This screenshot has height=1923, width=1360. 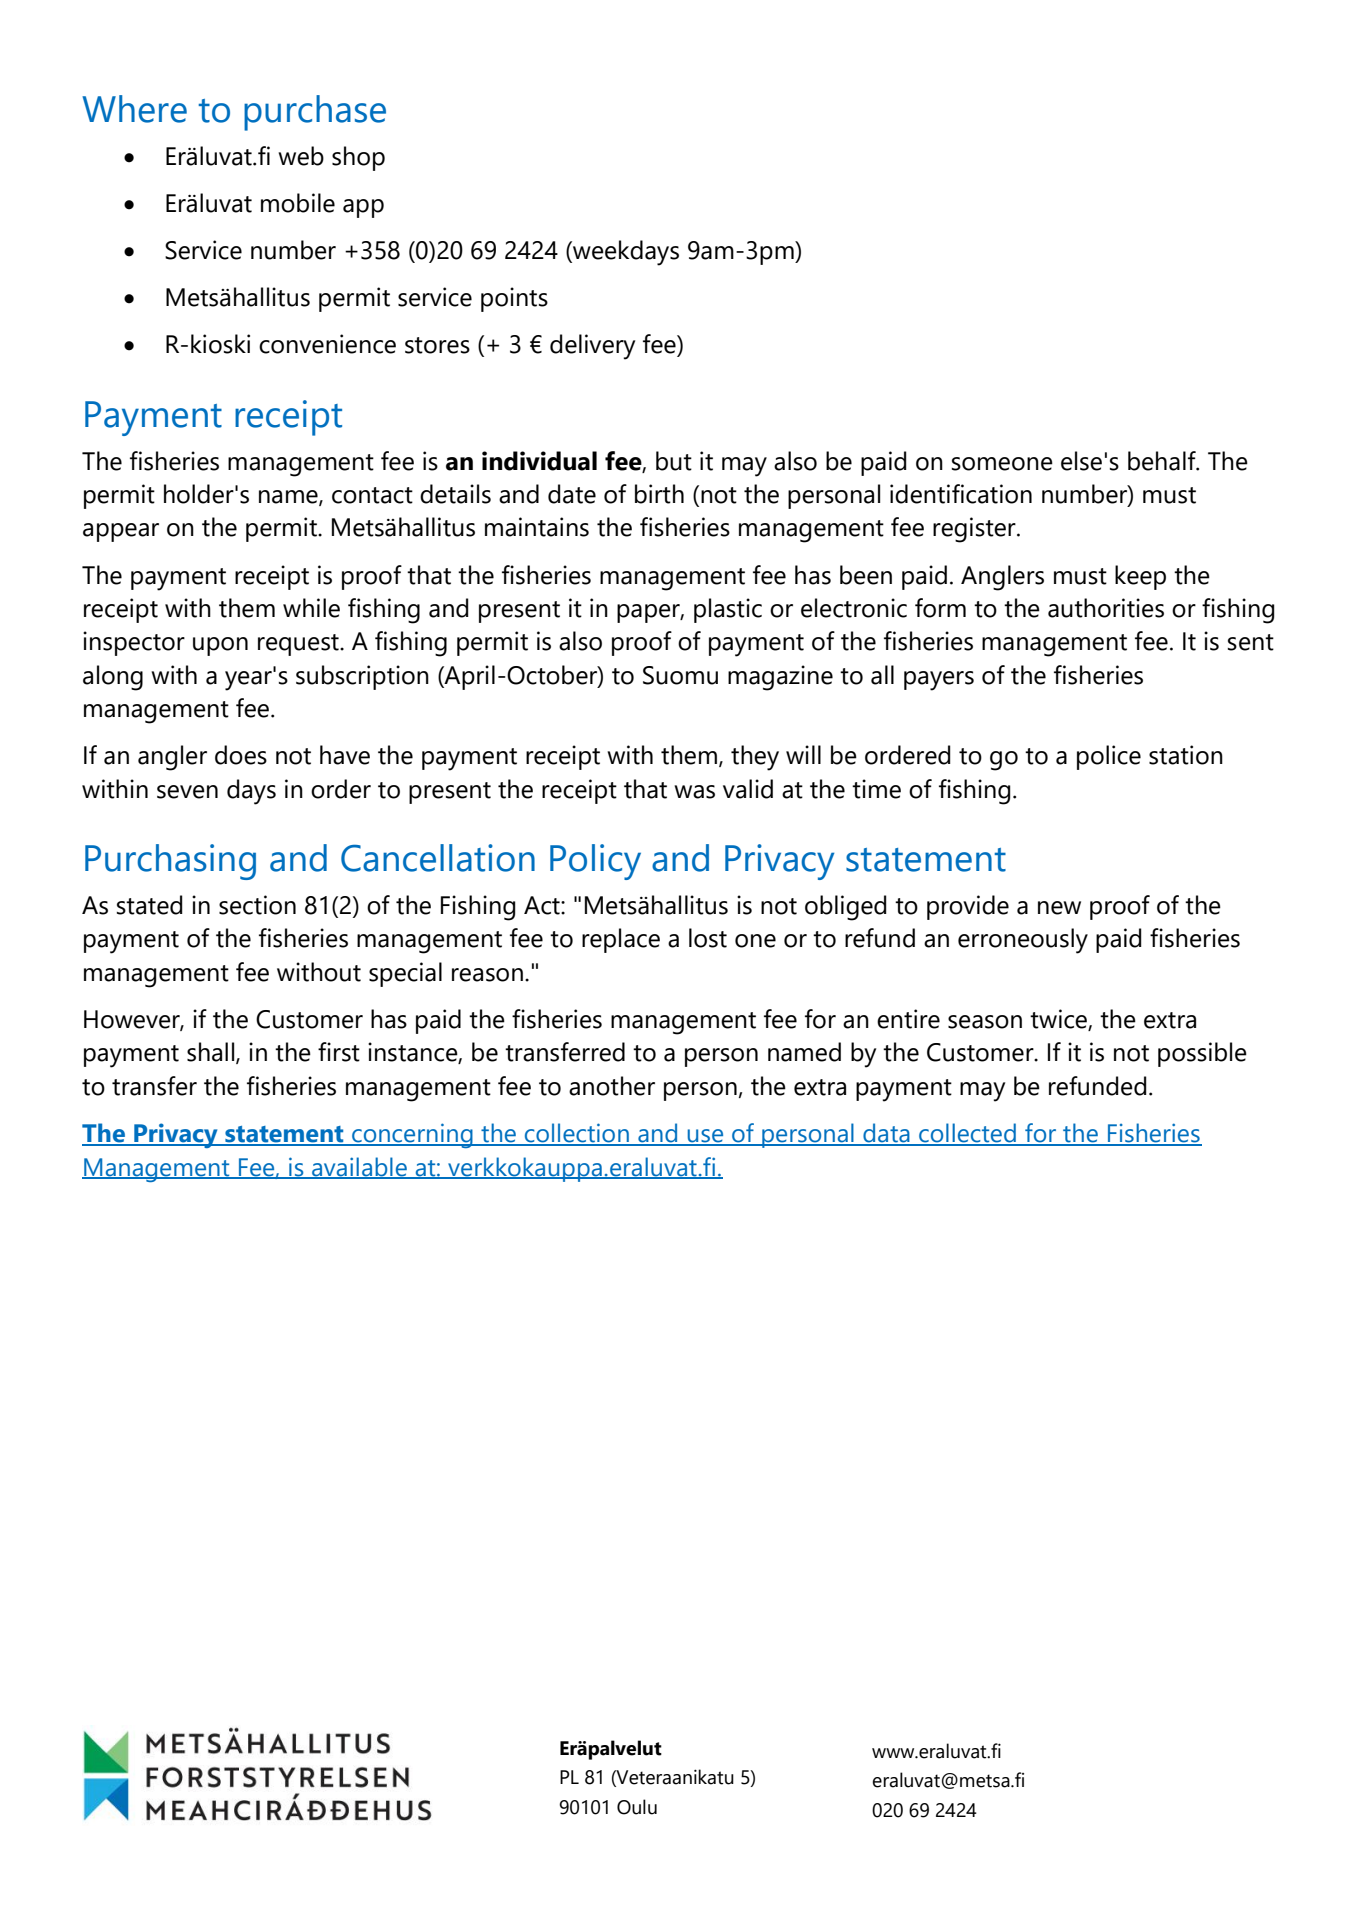 I want to click on use, so click(x=705, y=1137).
